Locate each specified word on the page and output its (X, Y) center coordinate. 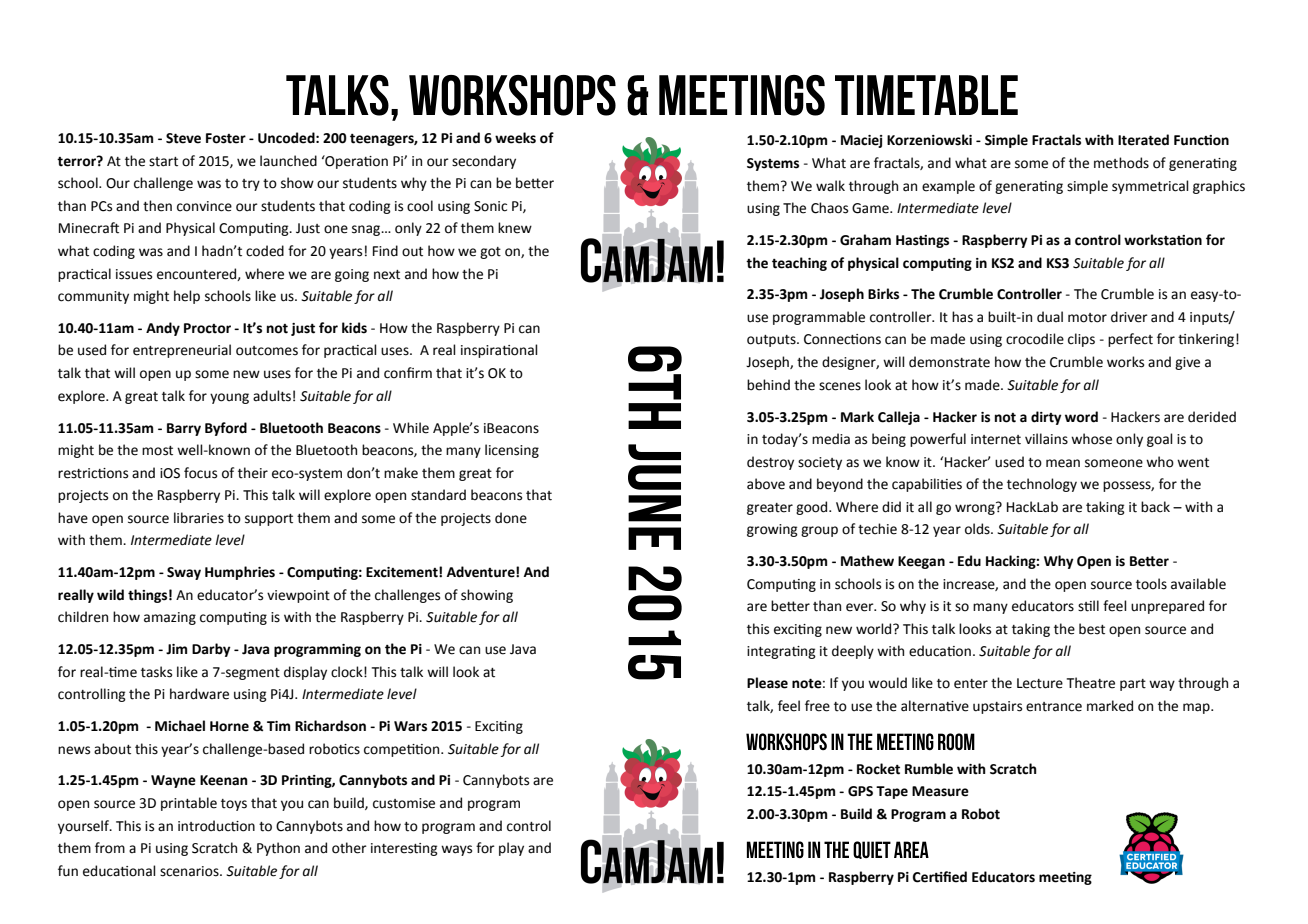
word (1081, 417)
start (163, 162)
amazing (170, 618)
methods (1121, 163)
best (1092, 629)
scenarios (190, 871)
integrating (781, 652)
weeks (515, 138)
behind (768, 385)
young (229, 398)
